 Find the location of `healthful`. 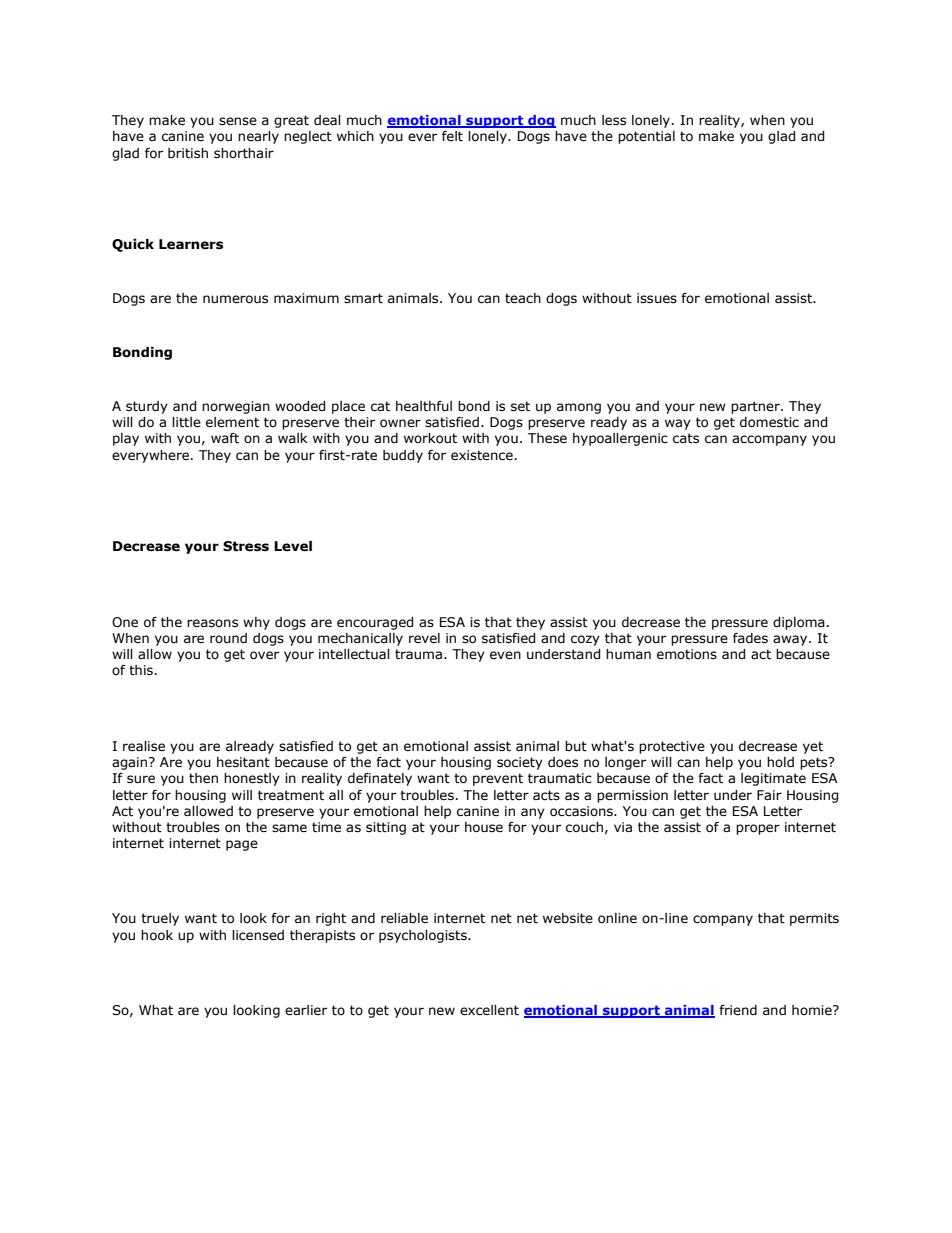

healthful is located at coordinates (424, 406).
